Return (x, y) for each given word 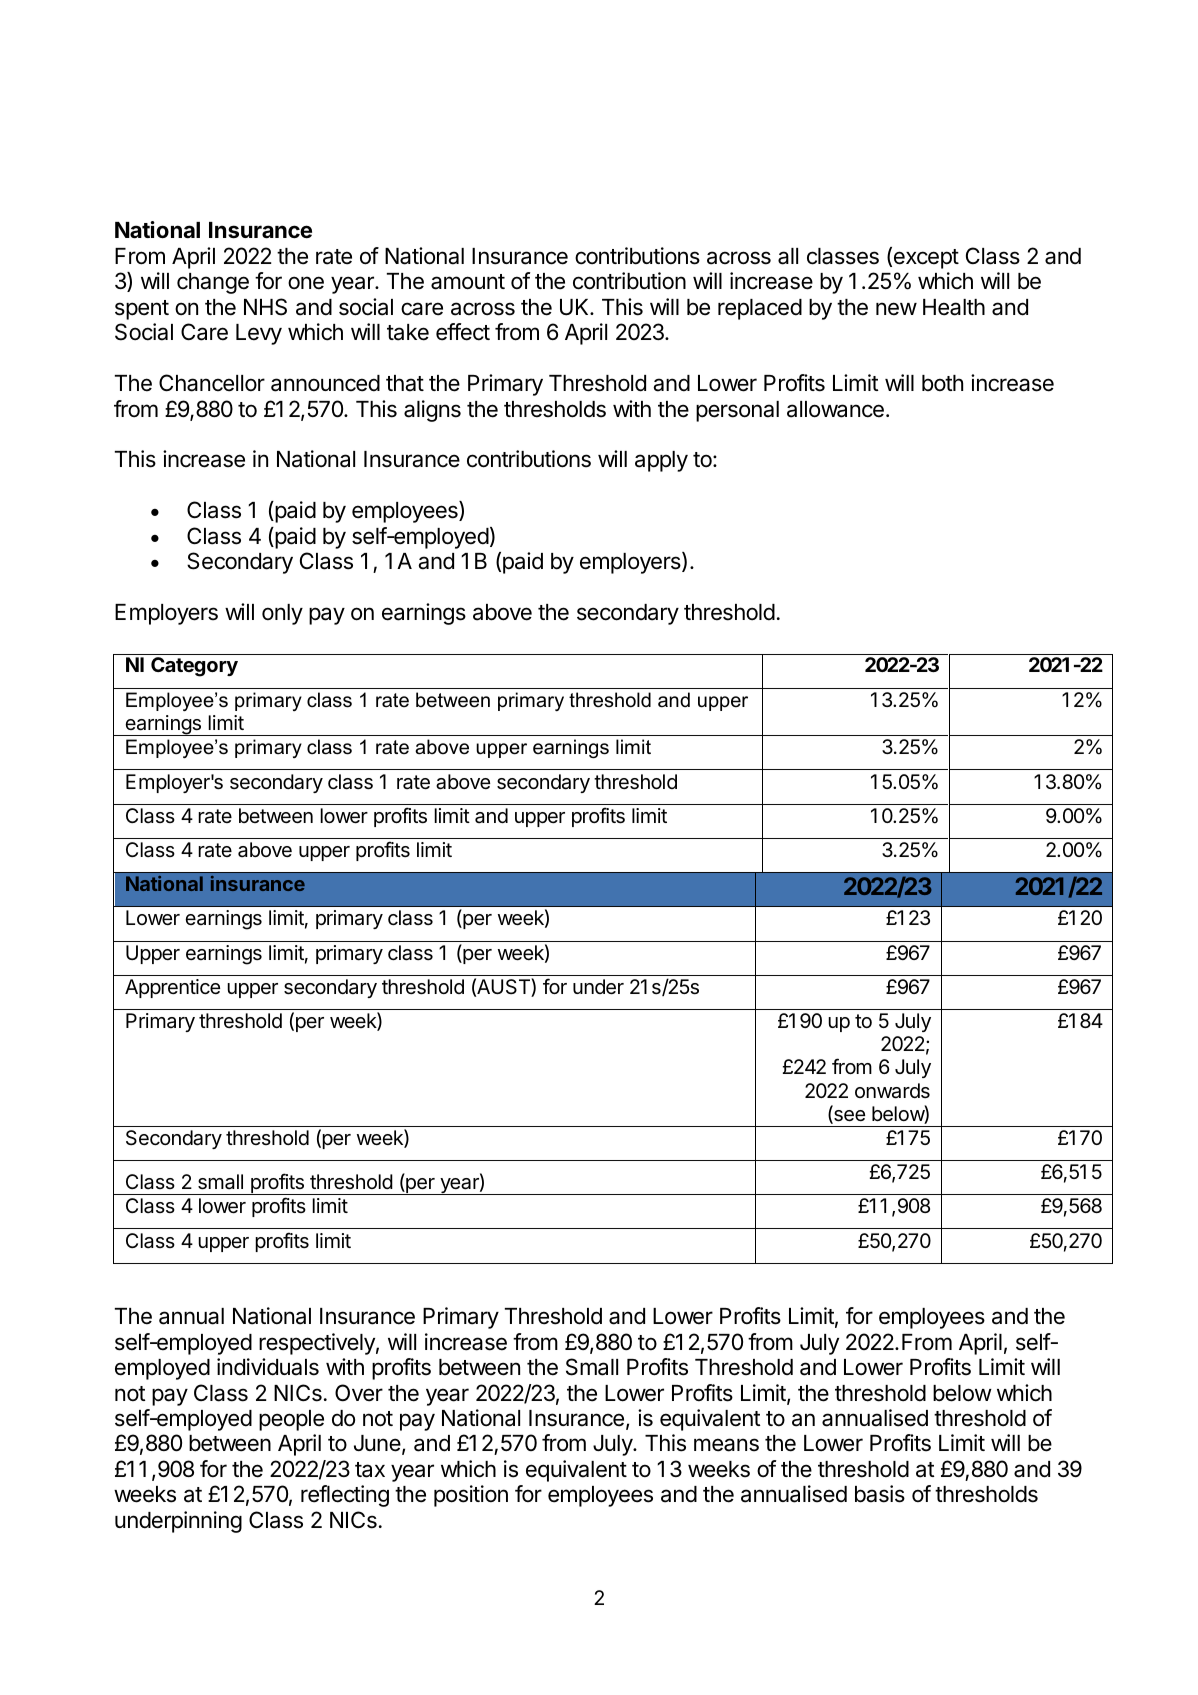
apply (661, 461)
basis (880, 1494)
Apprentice (172, 988)
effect (463, 332)
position (471, 1496)
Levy (259, 334)
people (291, 1420)
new (896, 309)
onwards (892, 1091)
